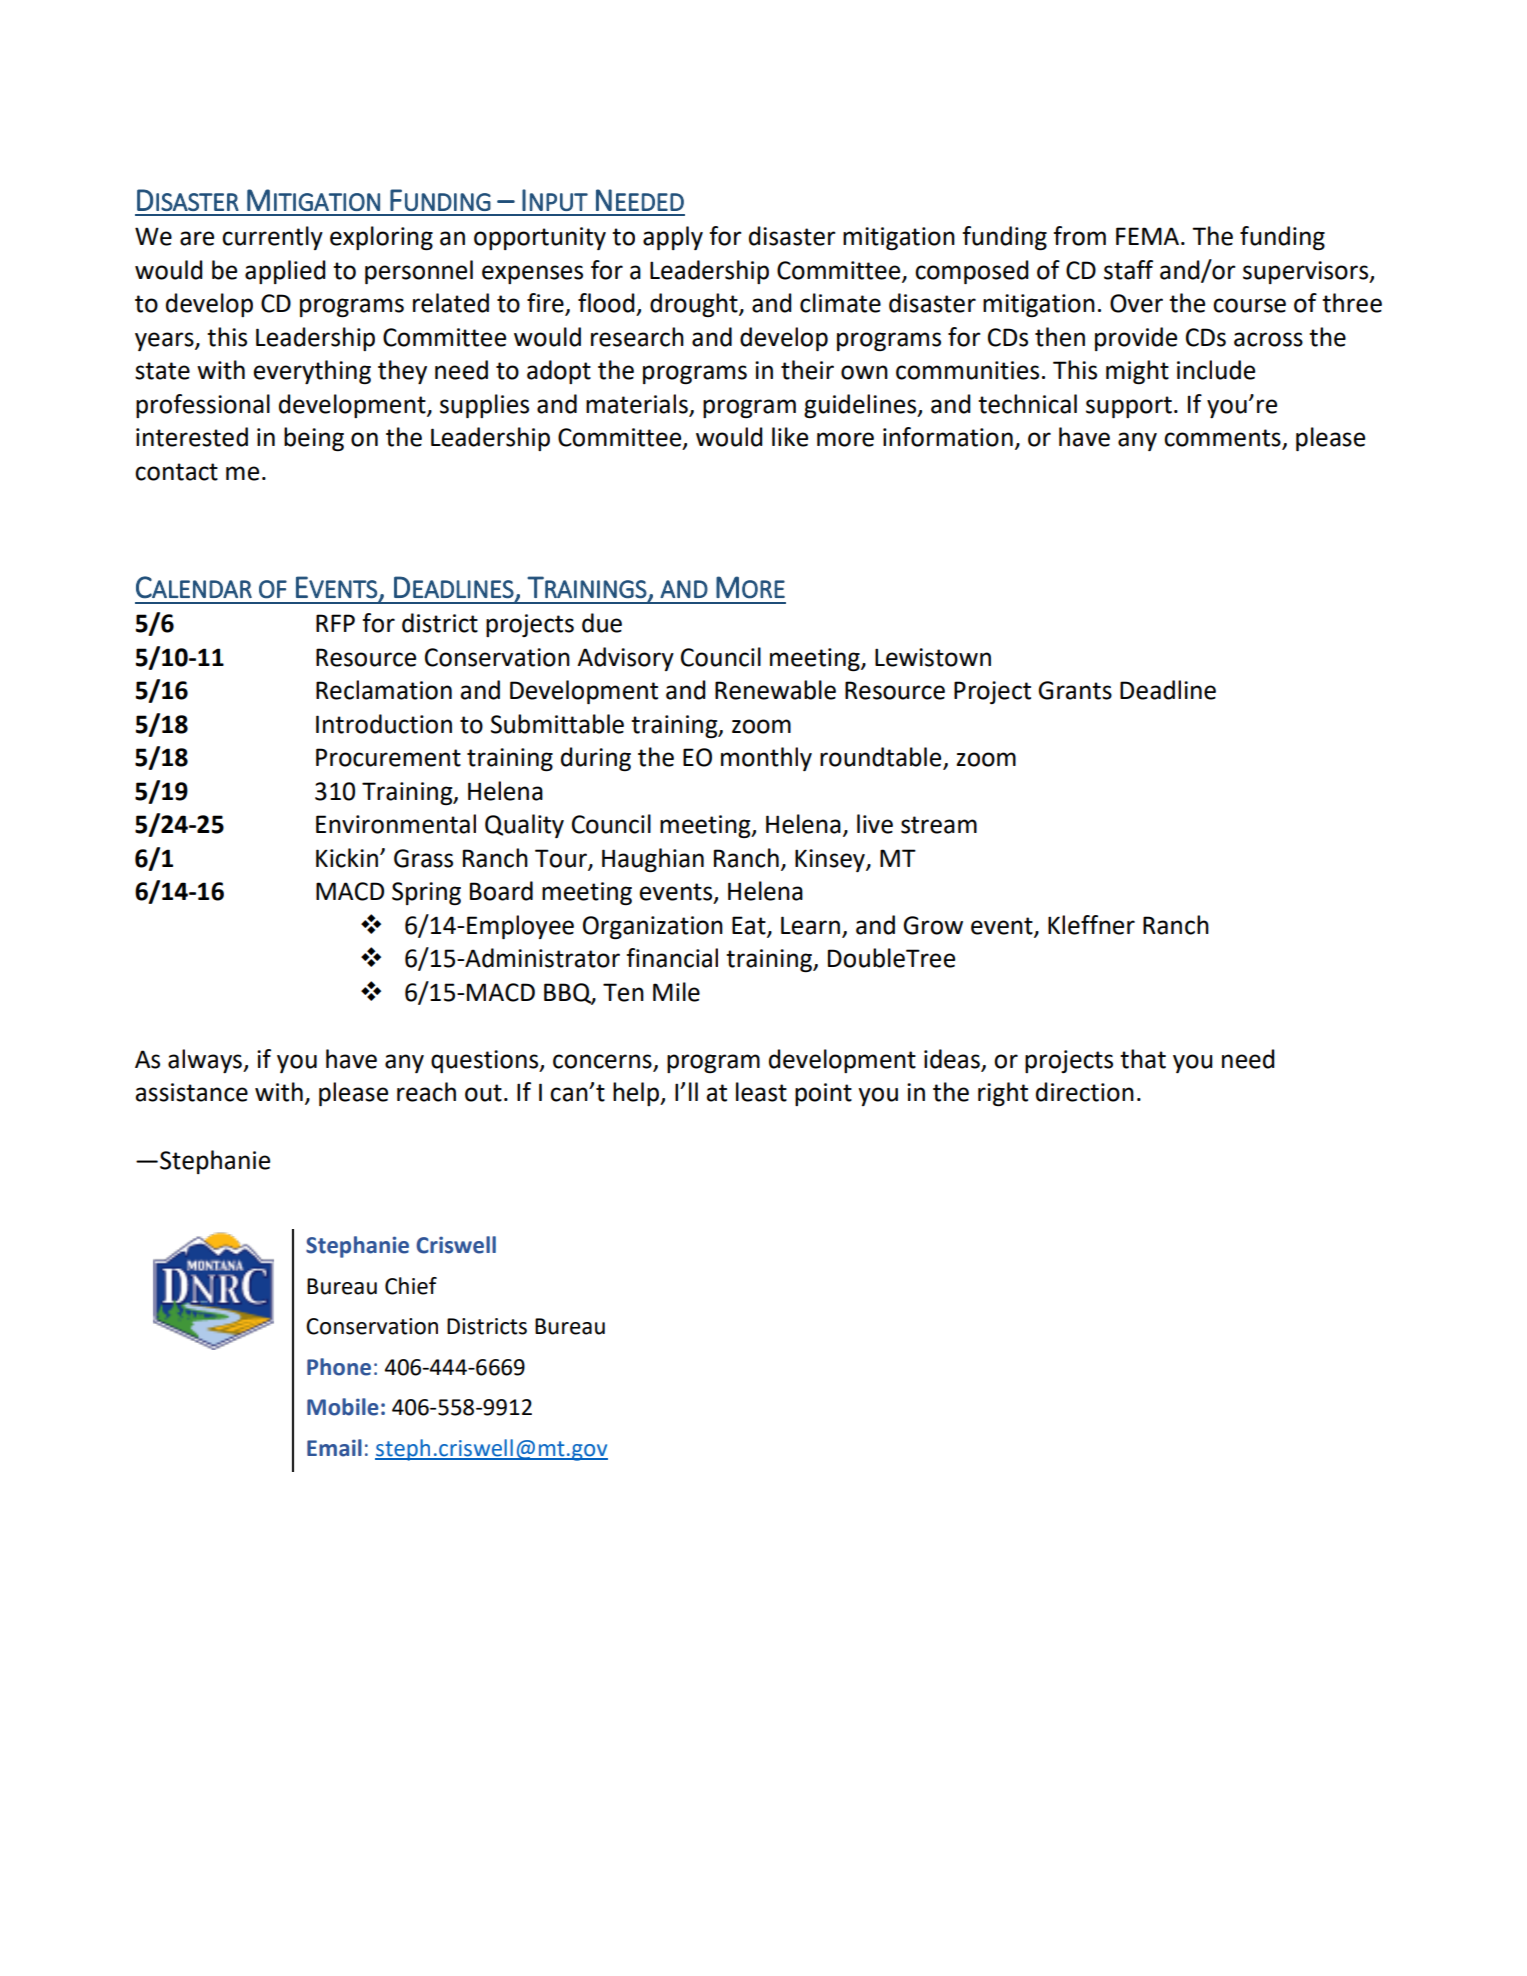 Image resolution: width=1527 pixels, height=1976 pixels. What do you see at coordinates (1075, 690) in the screenshot?
I see `Grants` at bounding box center [1075, 690].
